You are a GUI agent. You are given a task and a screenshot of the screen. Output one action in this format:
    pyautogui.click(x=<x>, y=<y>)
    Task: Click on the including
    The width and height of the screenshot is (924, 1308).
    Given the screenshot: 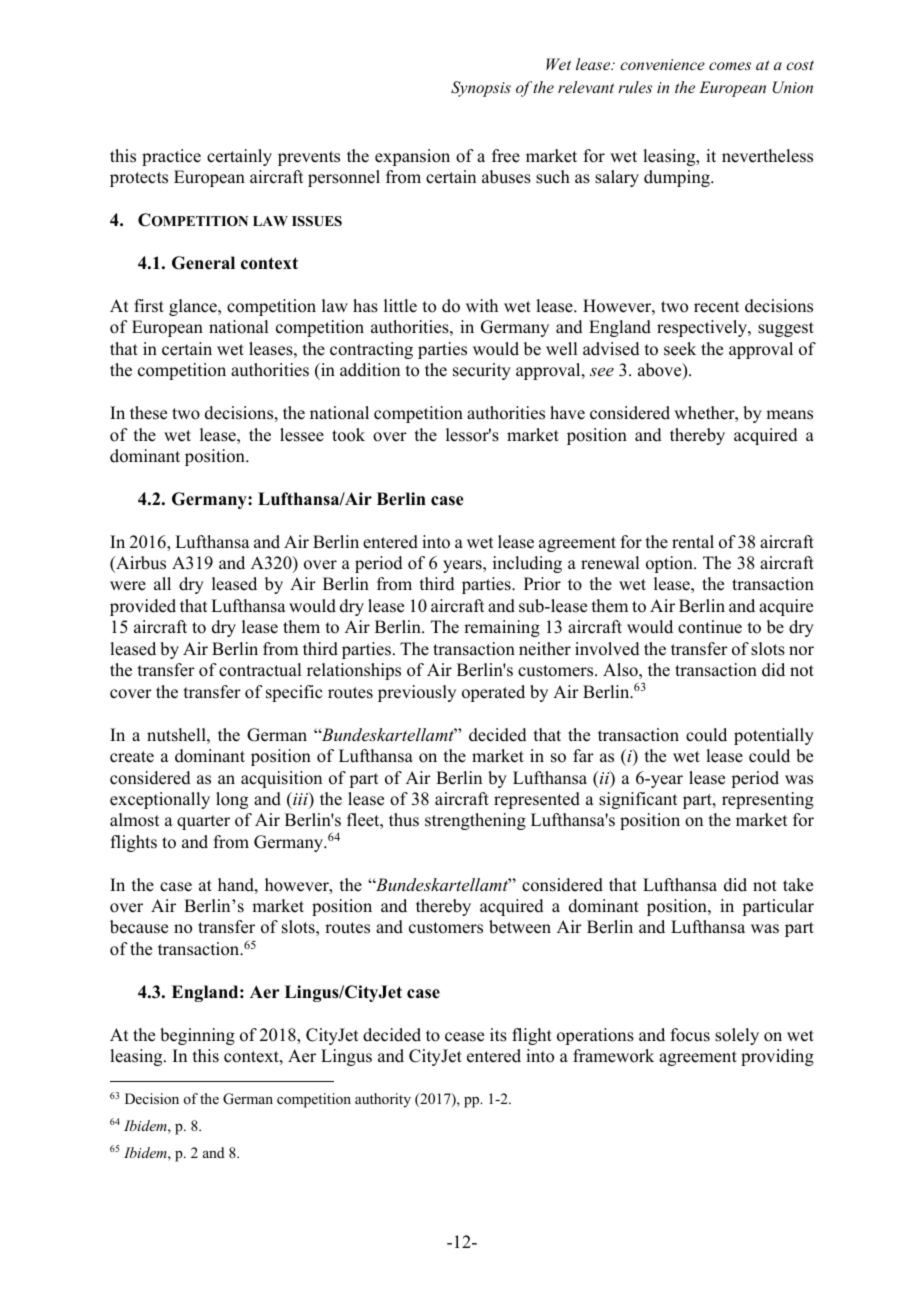 What is the action you would take?
    pyautogui.click(x=527, y=564)
